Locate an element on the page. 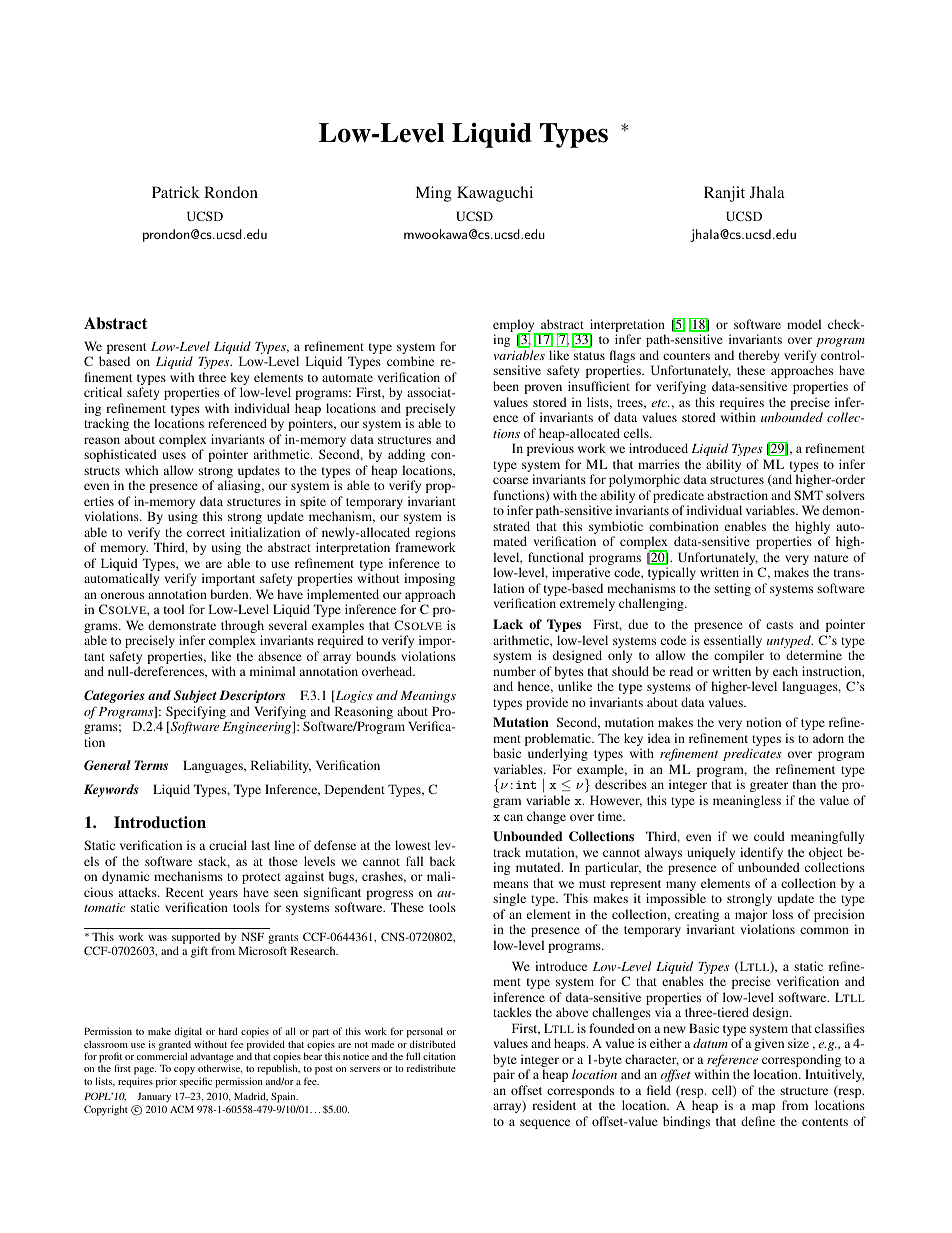 The width and height of the page is (952, 1233). model is located at coordinates (804, 324).
